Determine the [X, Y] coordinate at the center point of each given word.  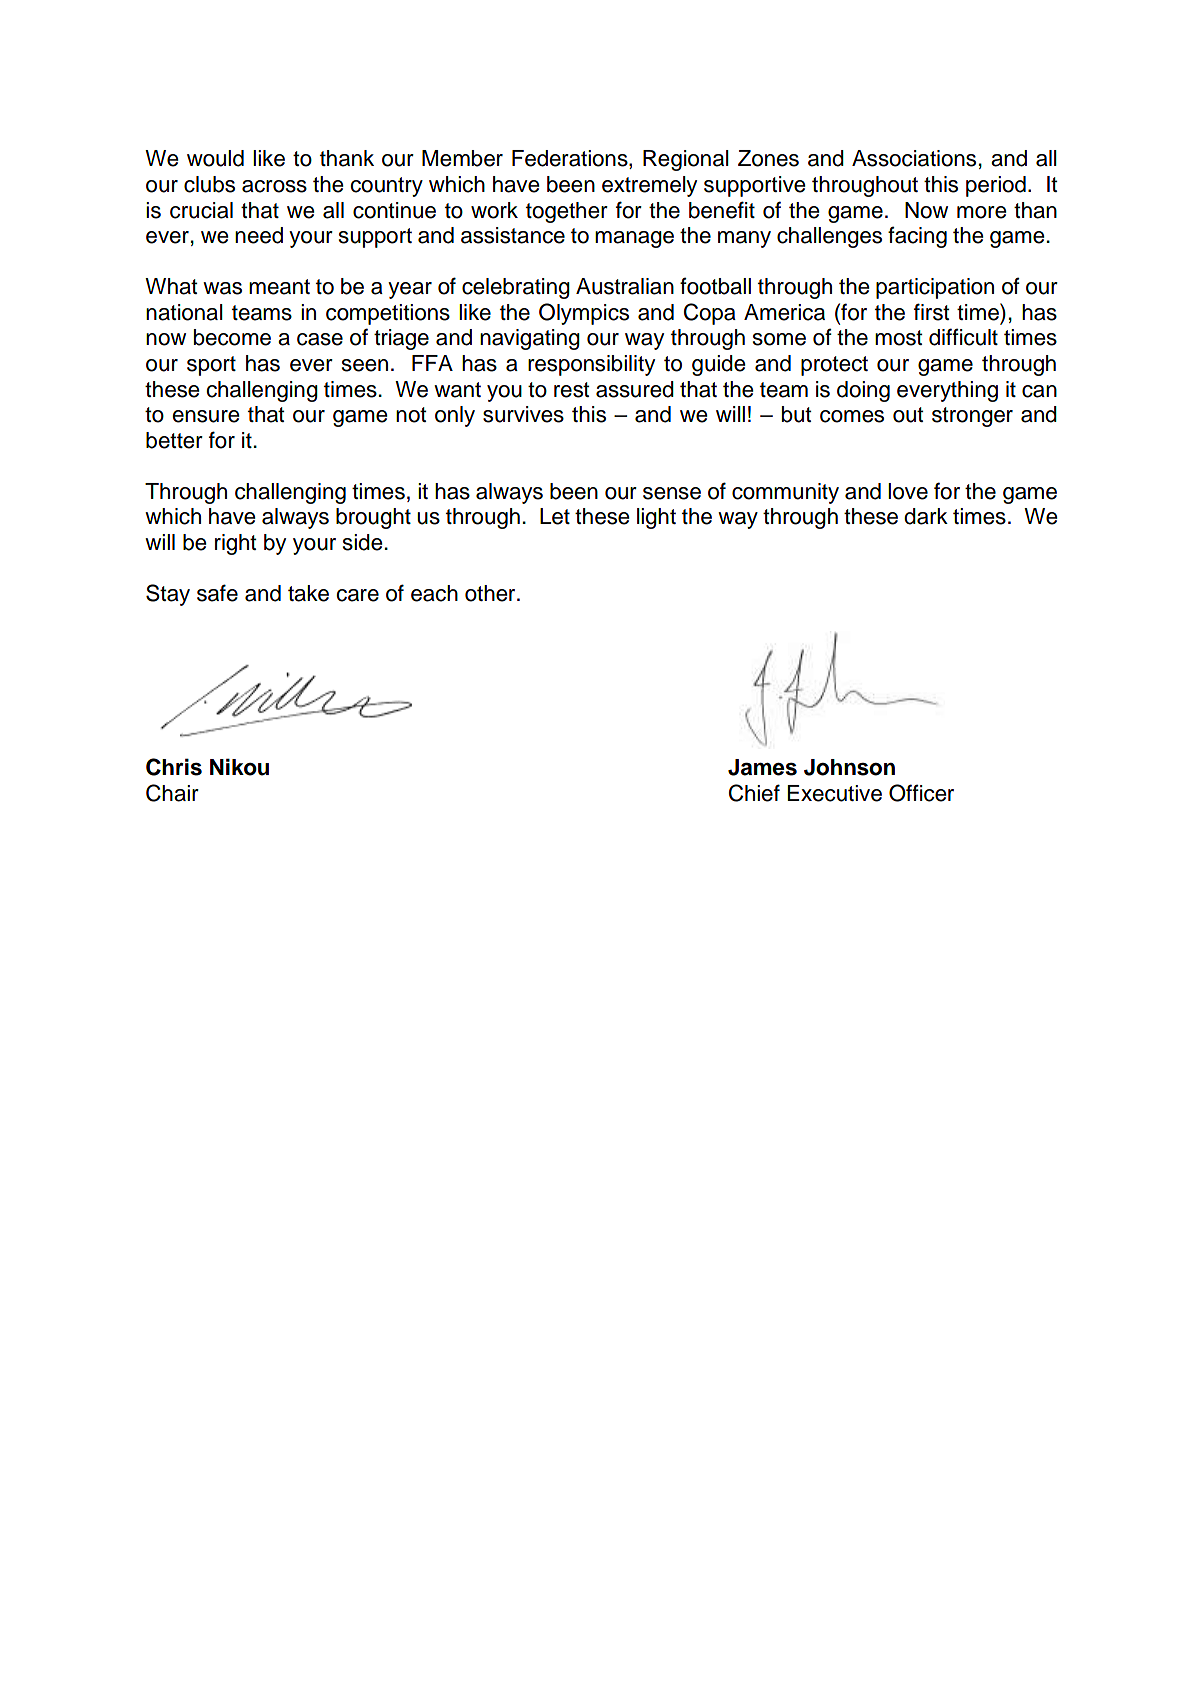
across [274, 186]
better [174, 440]
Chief [754, 793]
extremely [649, 186]
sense [672, 493]
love [908, 491]
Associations [914, 158]
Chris [174, 767]
